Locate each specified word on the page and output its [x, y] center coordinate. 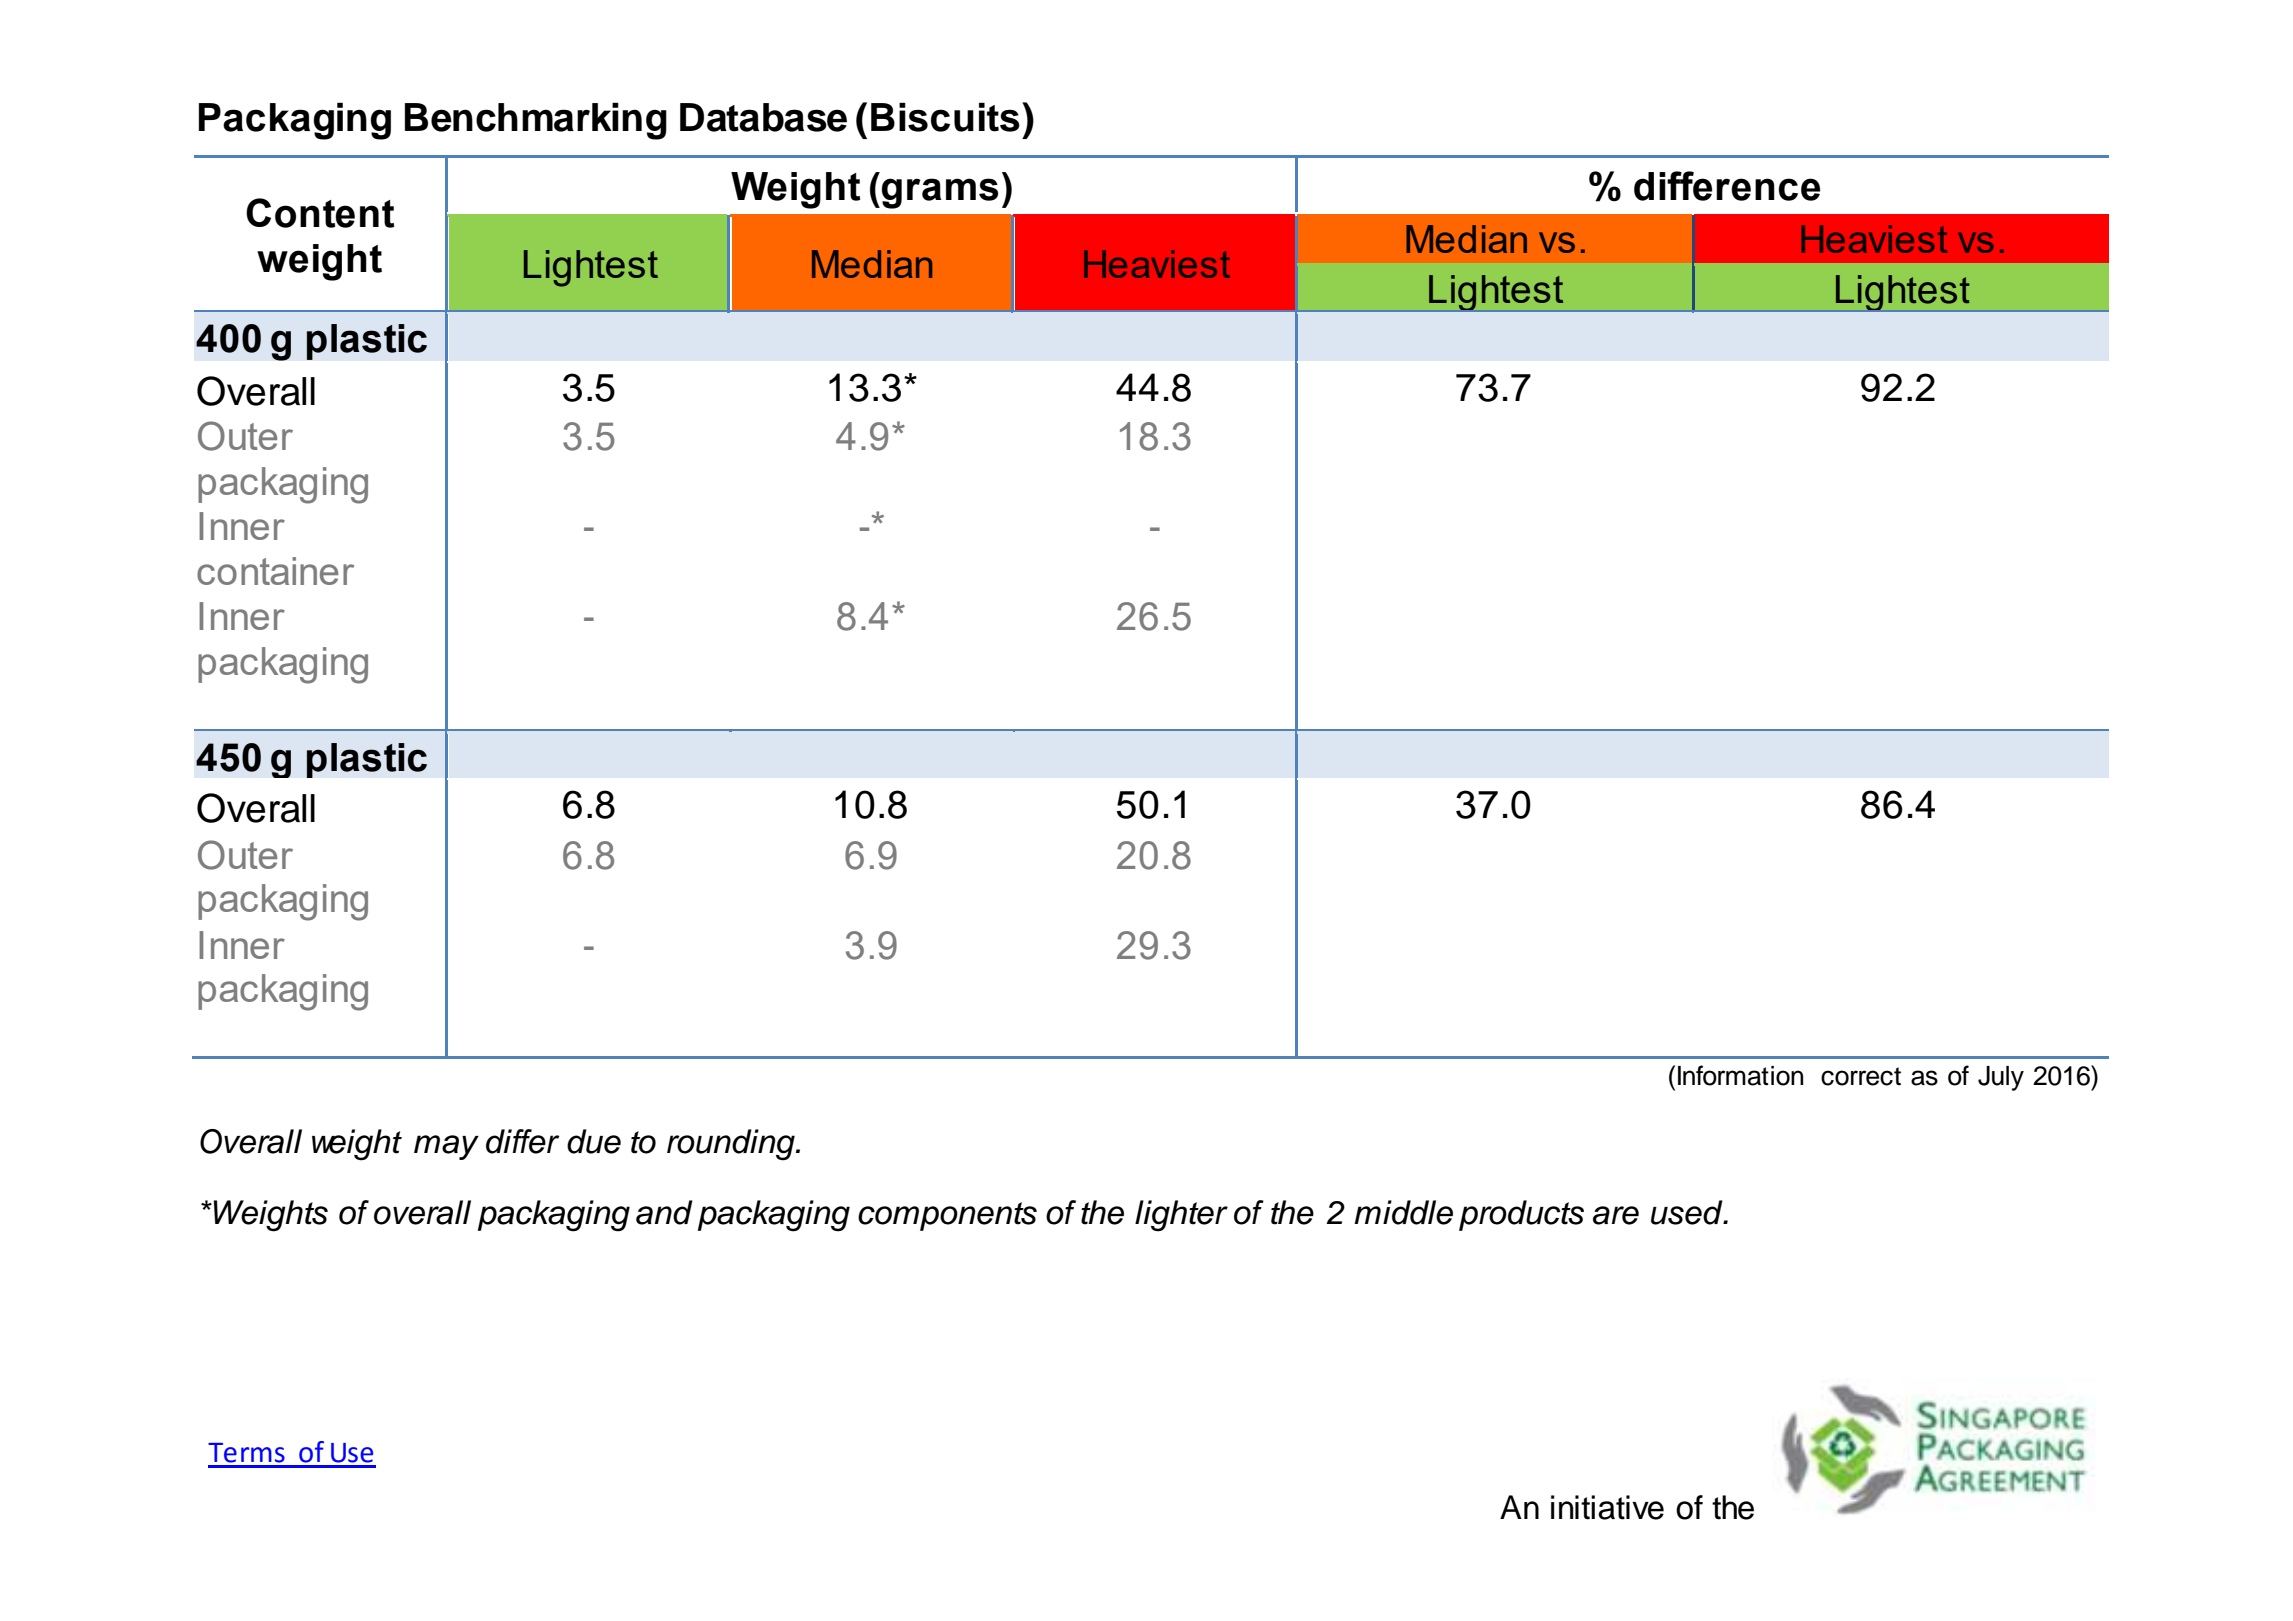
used [1688, 1212]
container [275, 571]
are [1616, 1215]
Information [1740, 1075]
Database [763, 117]
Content [320, 213]
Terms [246, 1453]
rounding [732, 1145]
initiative [1607, 1507]
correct [1861, 1076]
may [446, 1147]
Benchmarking [536, 121]
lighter [1181, 1216]
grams [940, 193]
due [594, 1141]
